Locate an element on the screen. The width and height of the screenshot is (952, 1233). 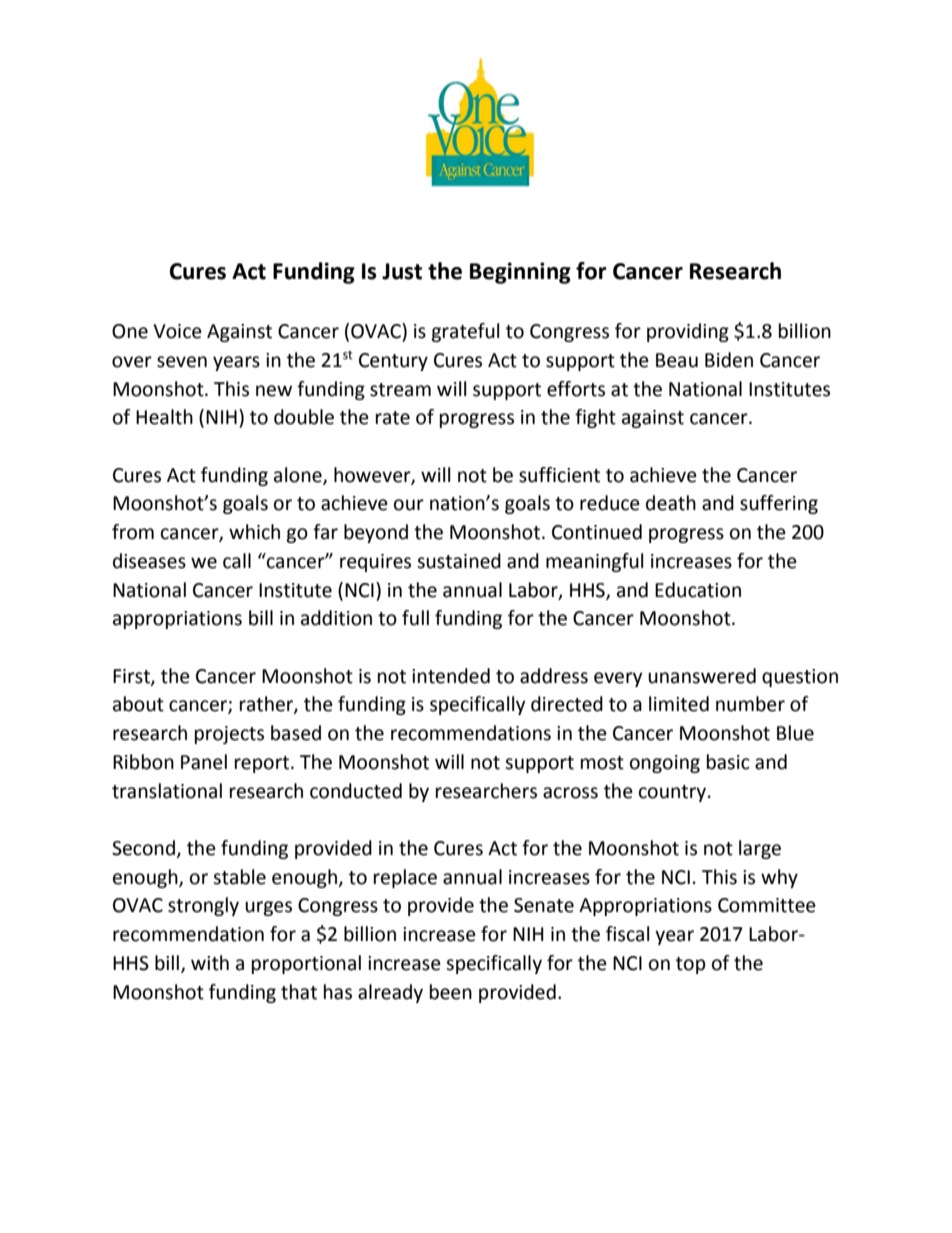
full is located at coordinates (415, 618).
